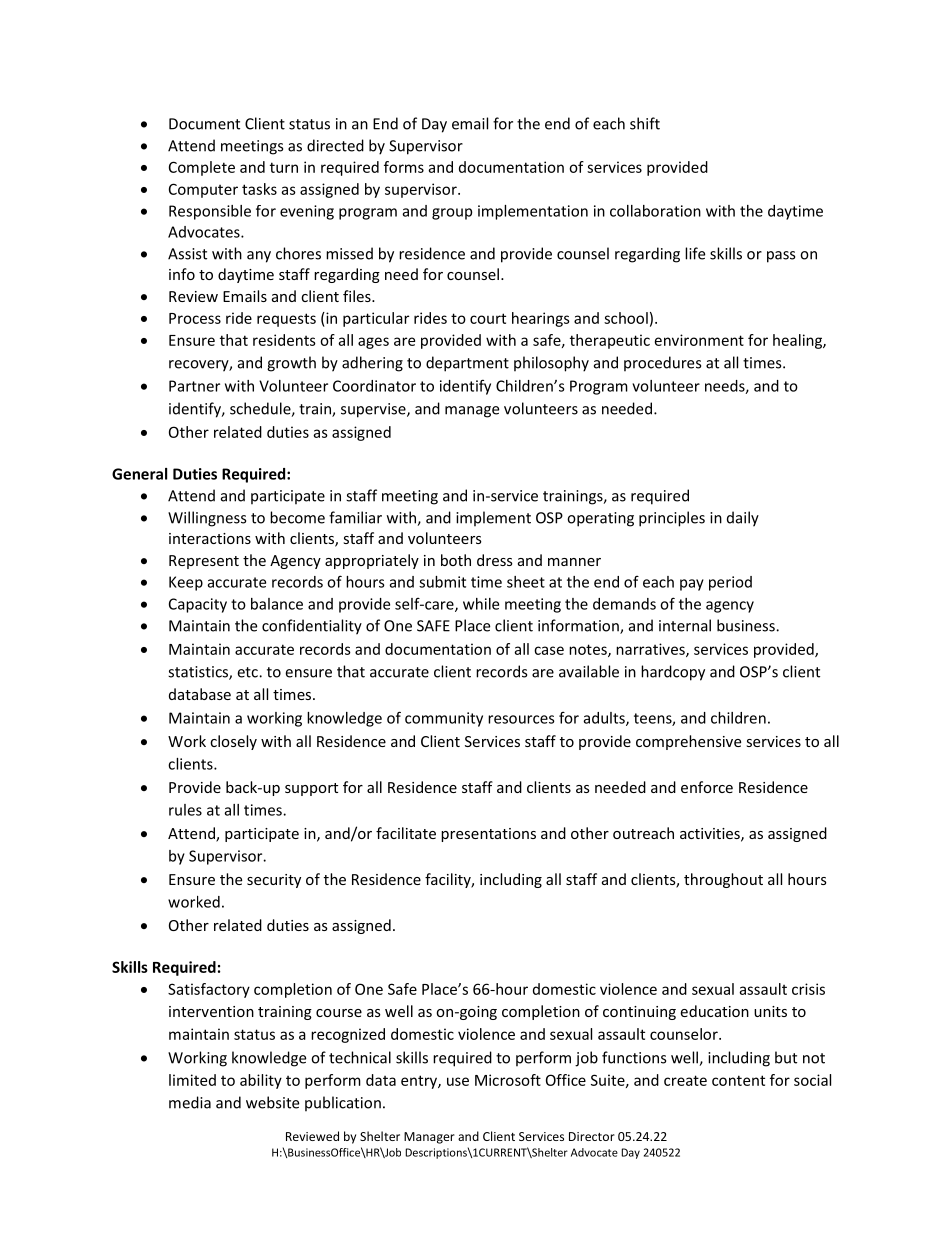 Image resolution: width=952 pixels, height=1233 pixels. Describe the element at coordinates (207, 519) in the page. I see `Willingness` at that location.
